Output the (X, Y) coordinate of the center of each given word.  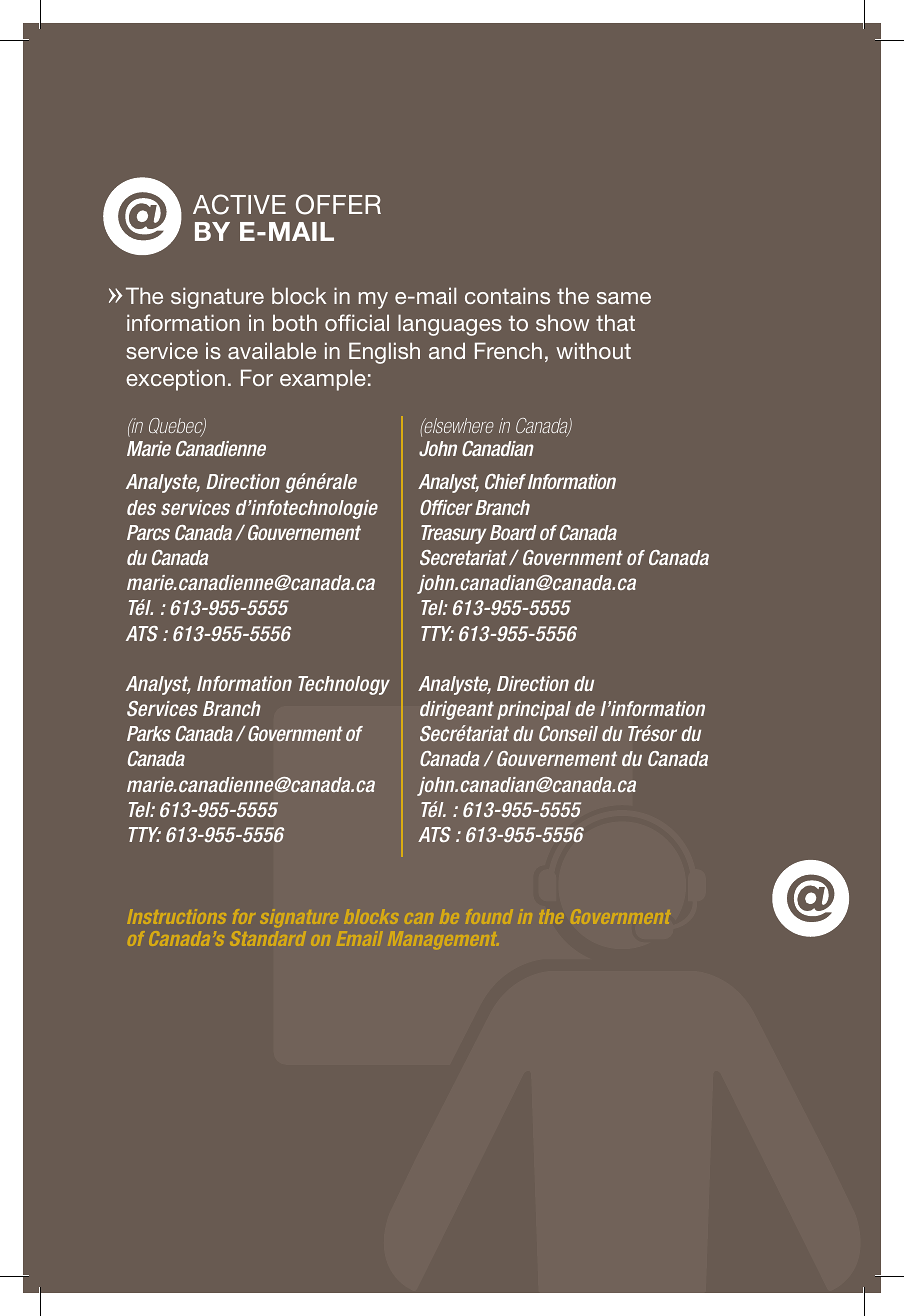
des (141, 507)
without (593, 350)
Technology (344, 685)
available (272, 350)
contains (507, 295)
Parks (149, 733)
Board (513, 532)
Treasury (453, 534)
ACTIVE (239, 204)
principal (534, 710)
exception (175, 380)
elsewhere (458, 425)
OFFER (338, 204)
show (562, 322)
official (357, 322)
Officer (446, 507)
